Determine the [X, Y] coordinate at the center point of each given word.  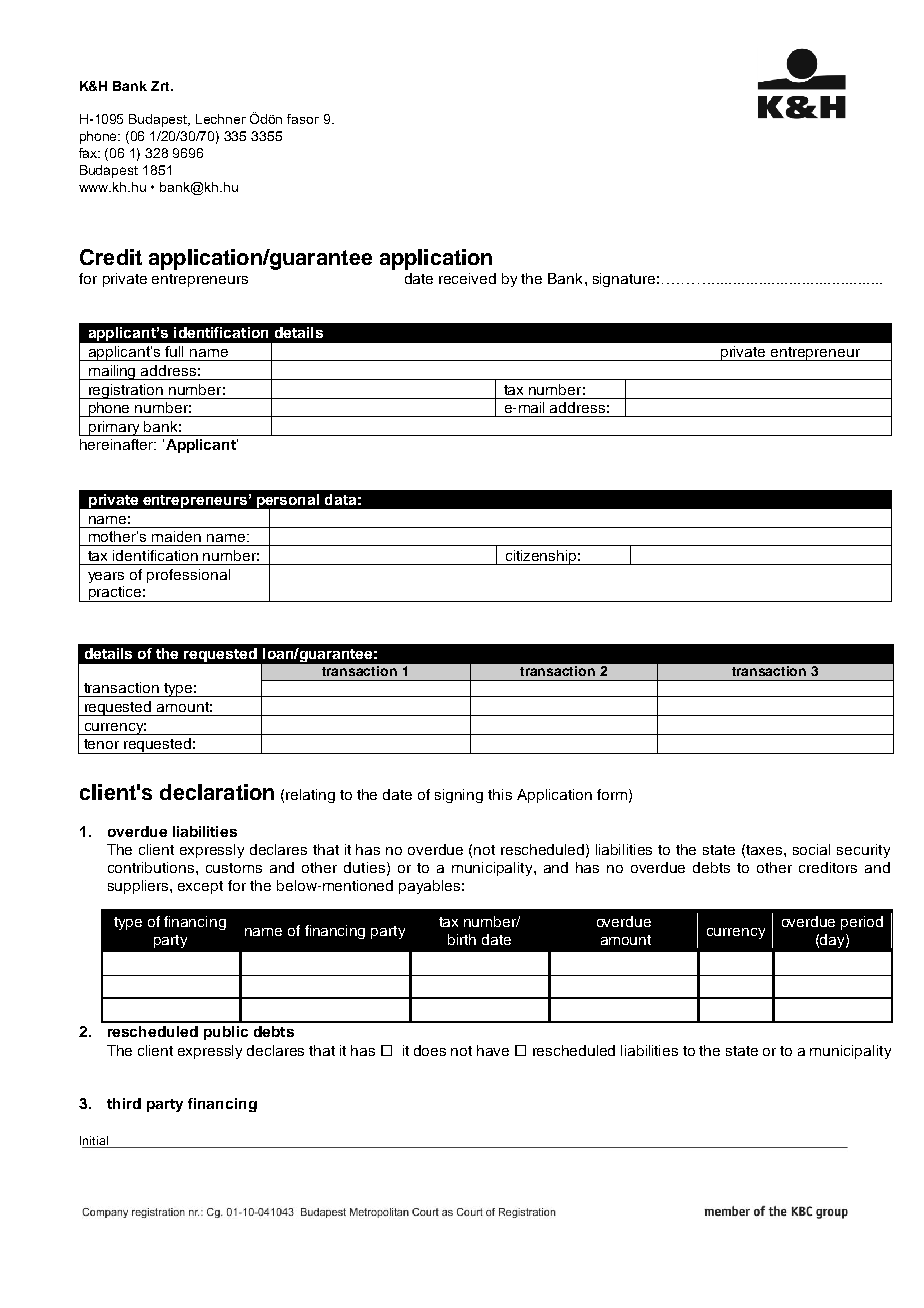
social [811, 849]
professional [188, 576]
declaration [217, 792]
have [493, 1050]
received [467, 278]
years [106, 577]
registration [126, 391]
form [612, 794]
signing [459, 796]
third [124, 1103]
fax [89, 153]
